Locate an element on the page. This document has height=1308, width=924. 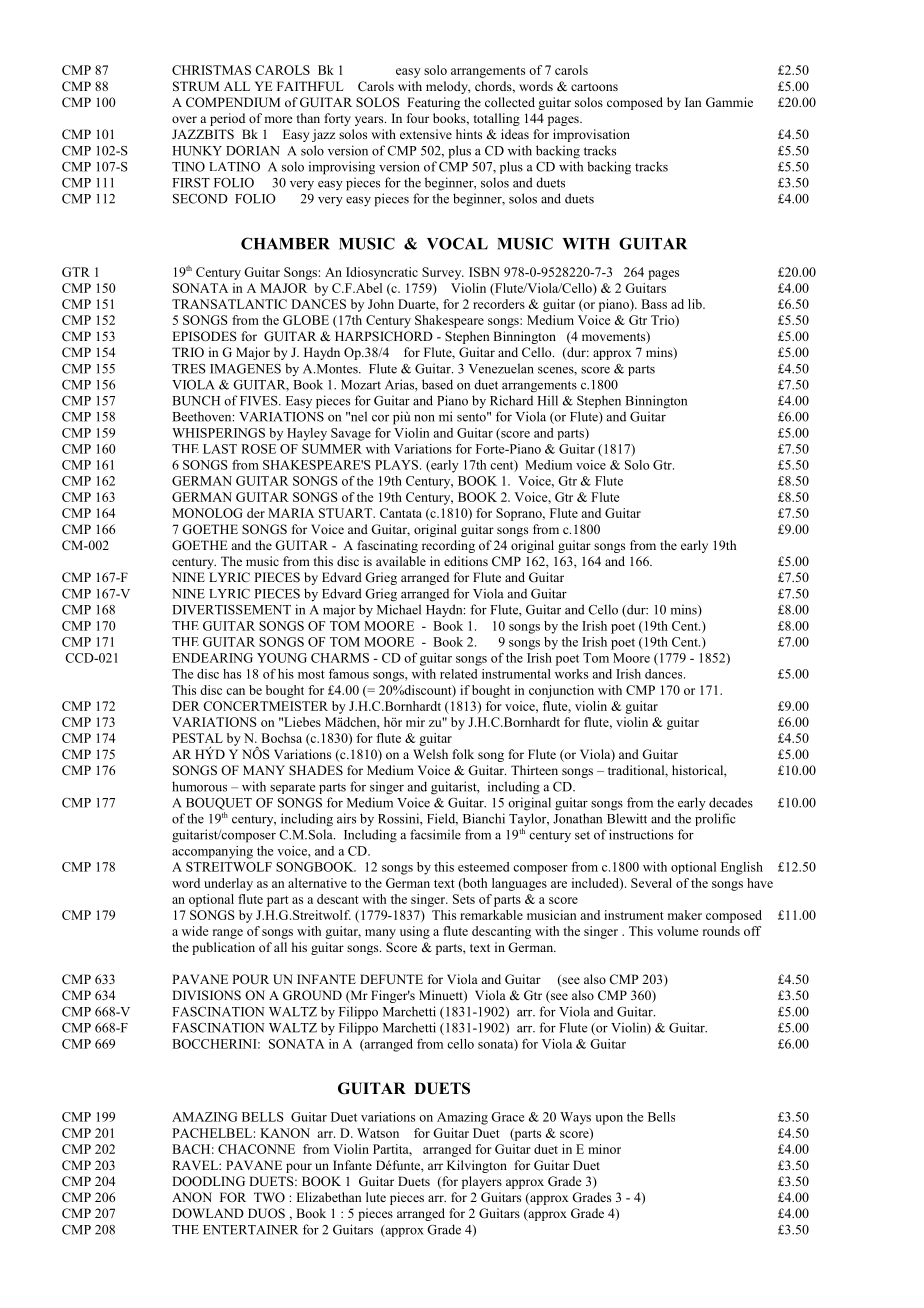
players is located at coordinates (482, 1182).
